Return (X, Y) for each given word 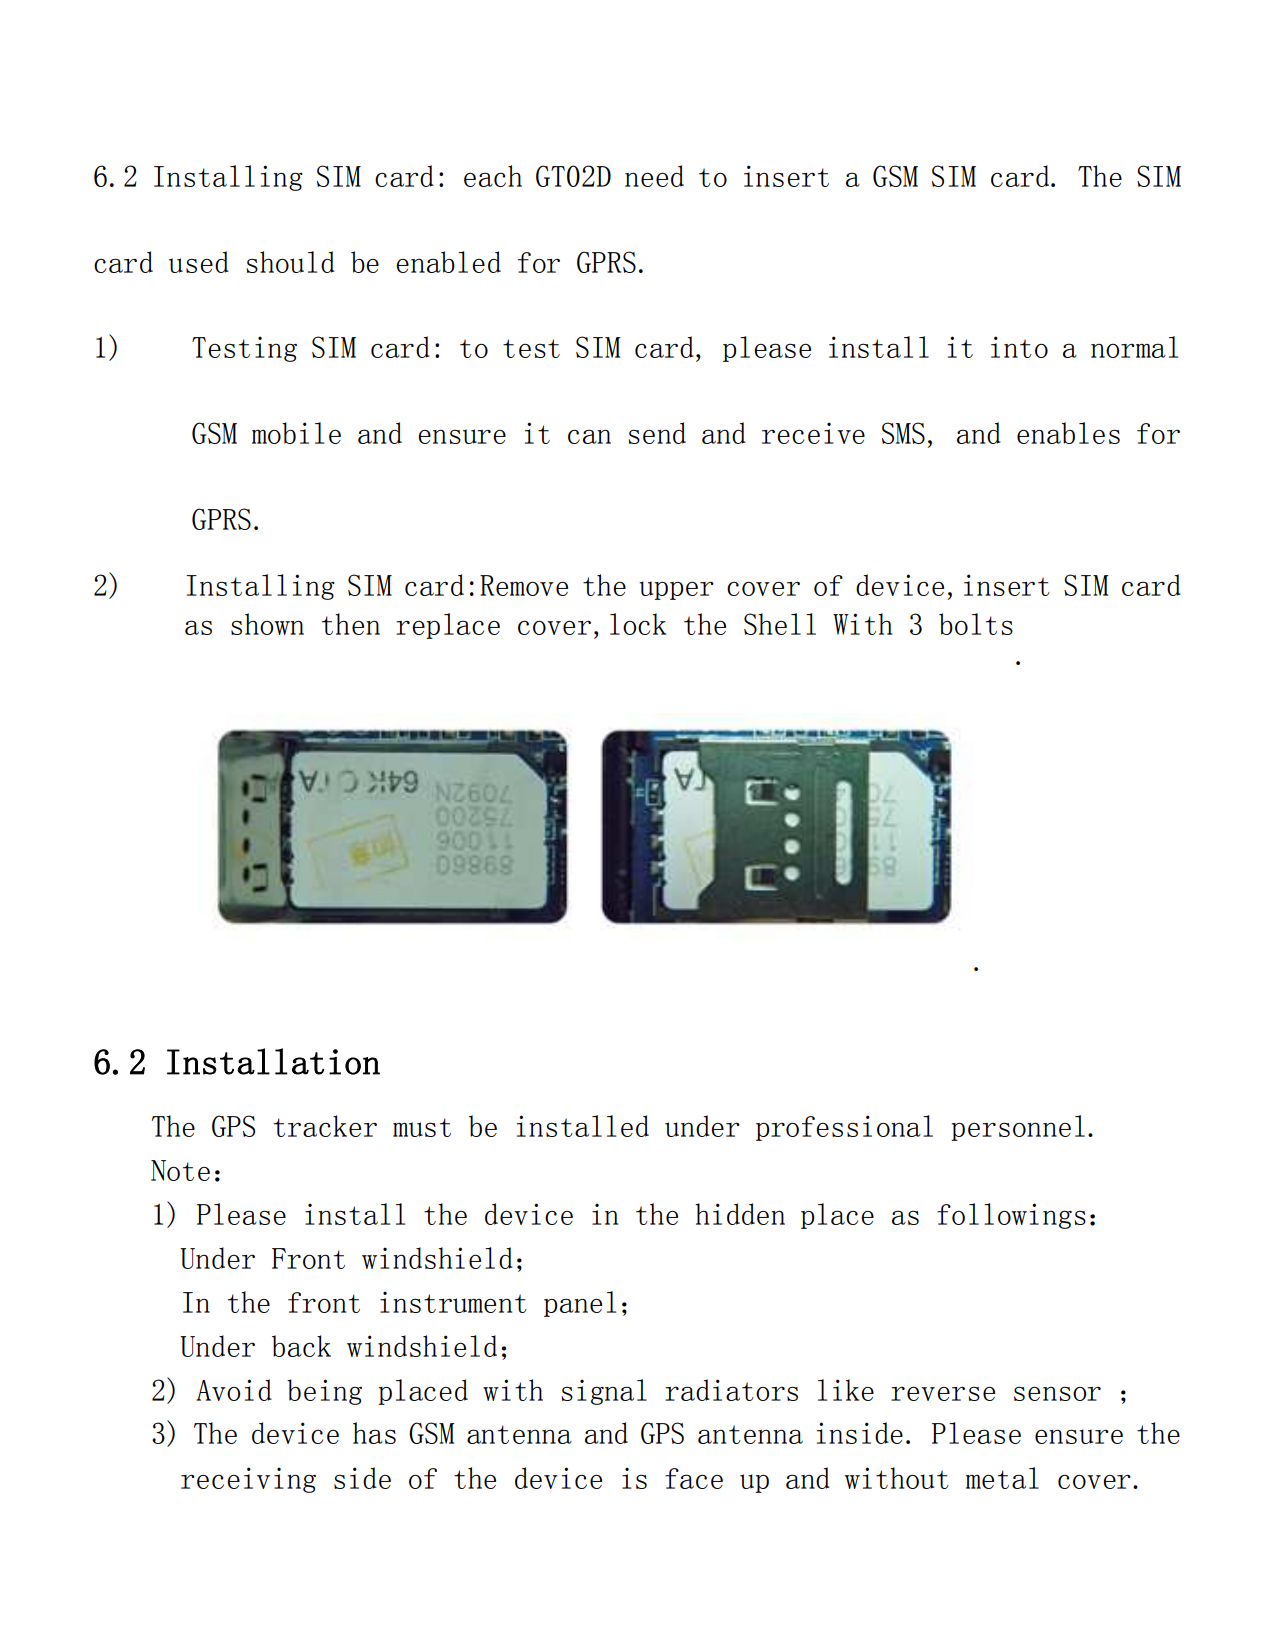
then (351, 624)
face (694, 1478)
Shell (780, 624)
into (1019, 347)
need (654, 176)
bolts (976, 624)
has (374, 1433)
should (290, 262)
